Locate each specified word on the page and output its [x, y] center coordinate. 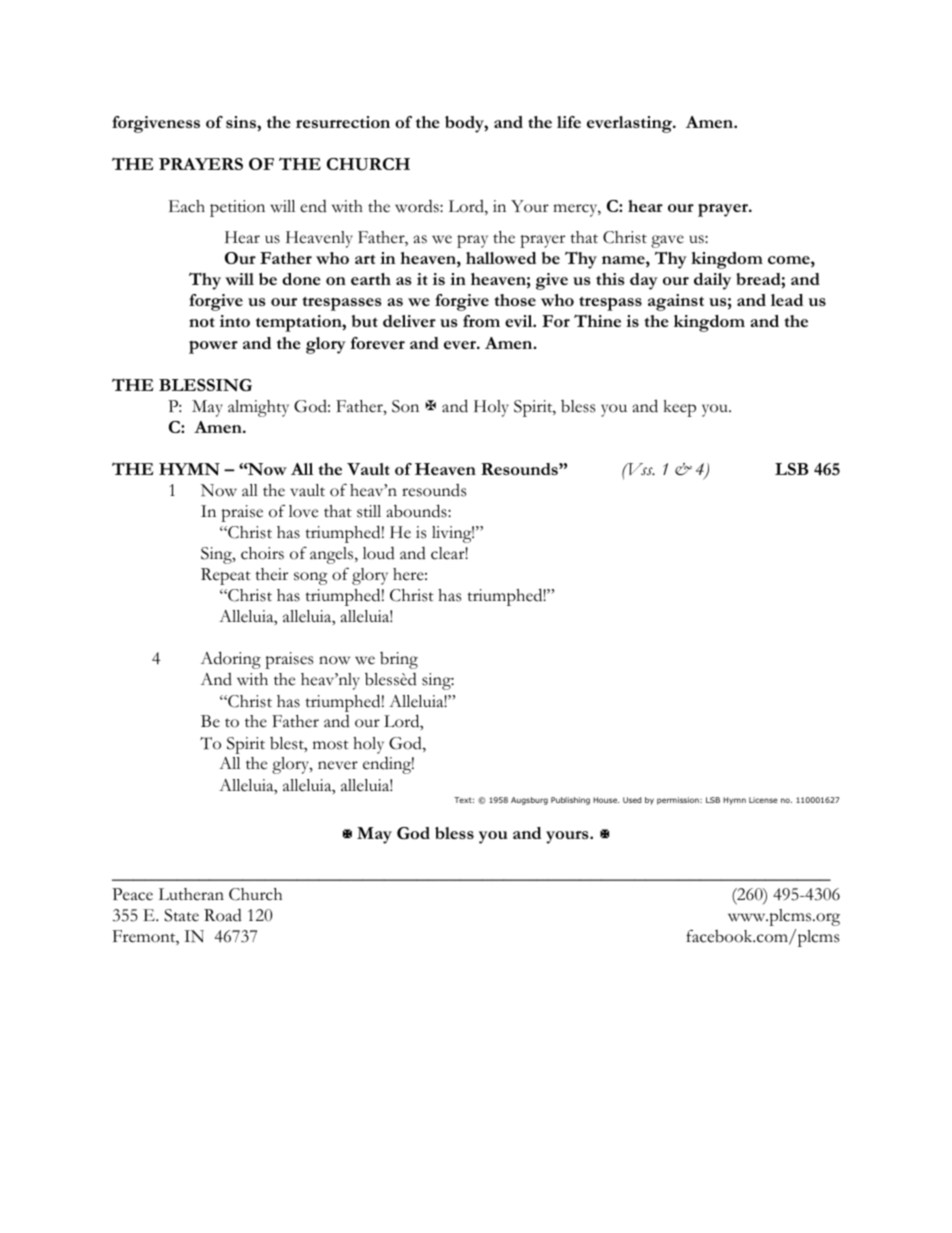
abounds [418, 511]
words [418, 206]
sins [242, 122]
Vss [640, 469]
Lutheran [191, 894]
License [763, 800]
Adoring [230, 660]
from [481, 321]
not [202, 322]
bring [399, 660]
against [676, 302]
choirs [262, 553]
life [569, 122]
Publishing [570, 801]
